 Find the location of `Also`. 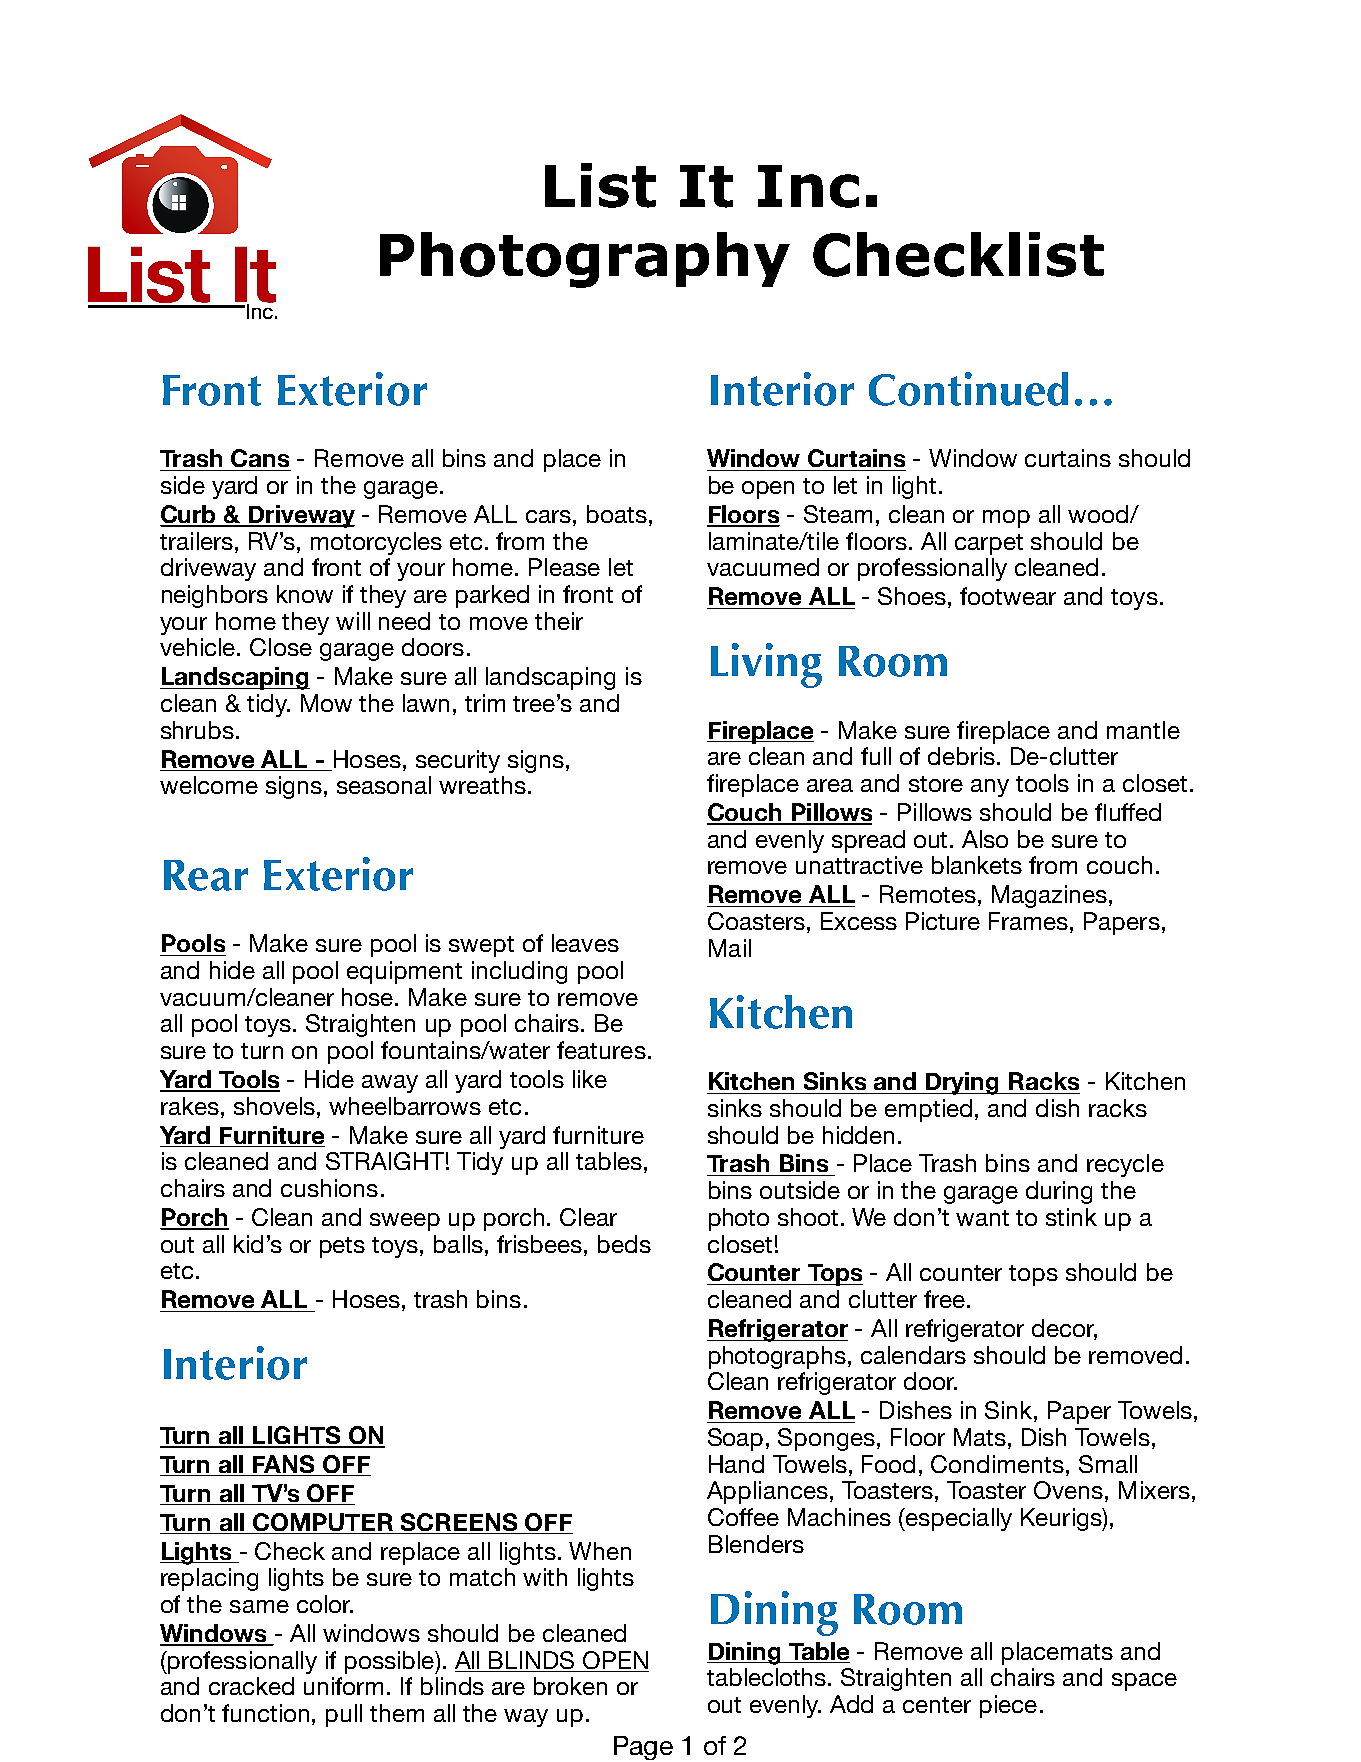

Also is located at coordinates (985, 839).
